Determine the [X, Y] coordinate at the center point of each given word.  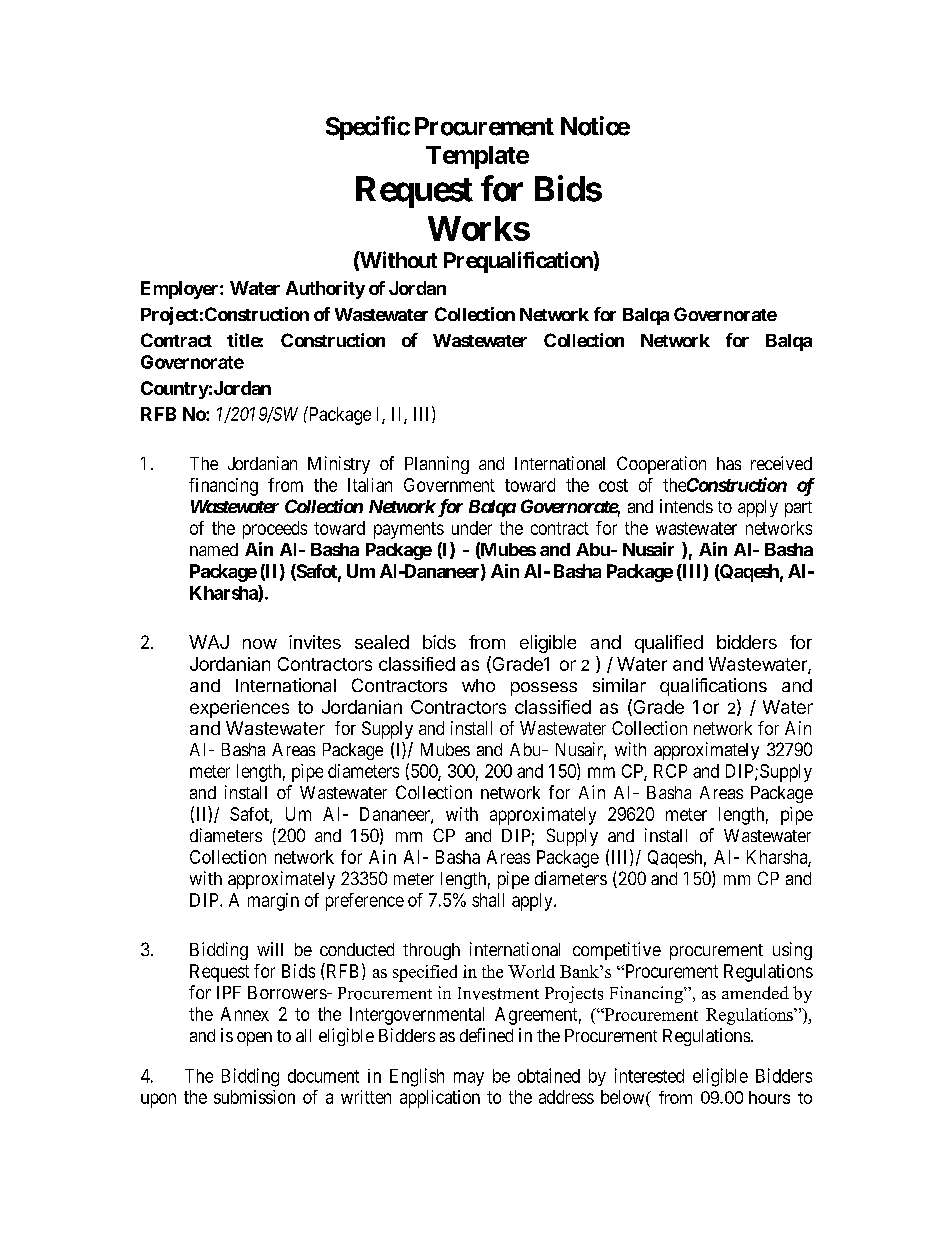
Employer [181, 290]
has [729, 463]
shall [488, 900]
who [478, 685]
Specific [368, 128]
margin [273, 902]
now [260, 644]
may [469, 1079]
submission [254, 1097]
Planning [437, 465]
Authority [325, 290]
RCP [670, 771]
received [781, 463]
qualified [669, 644]
